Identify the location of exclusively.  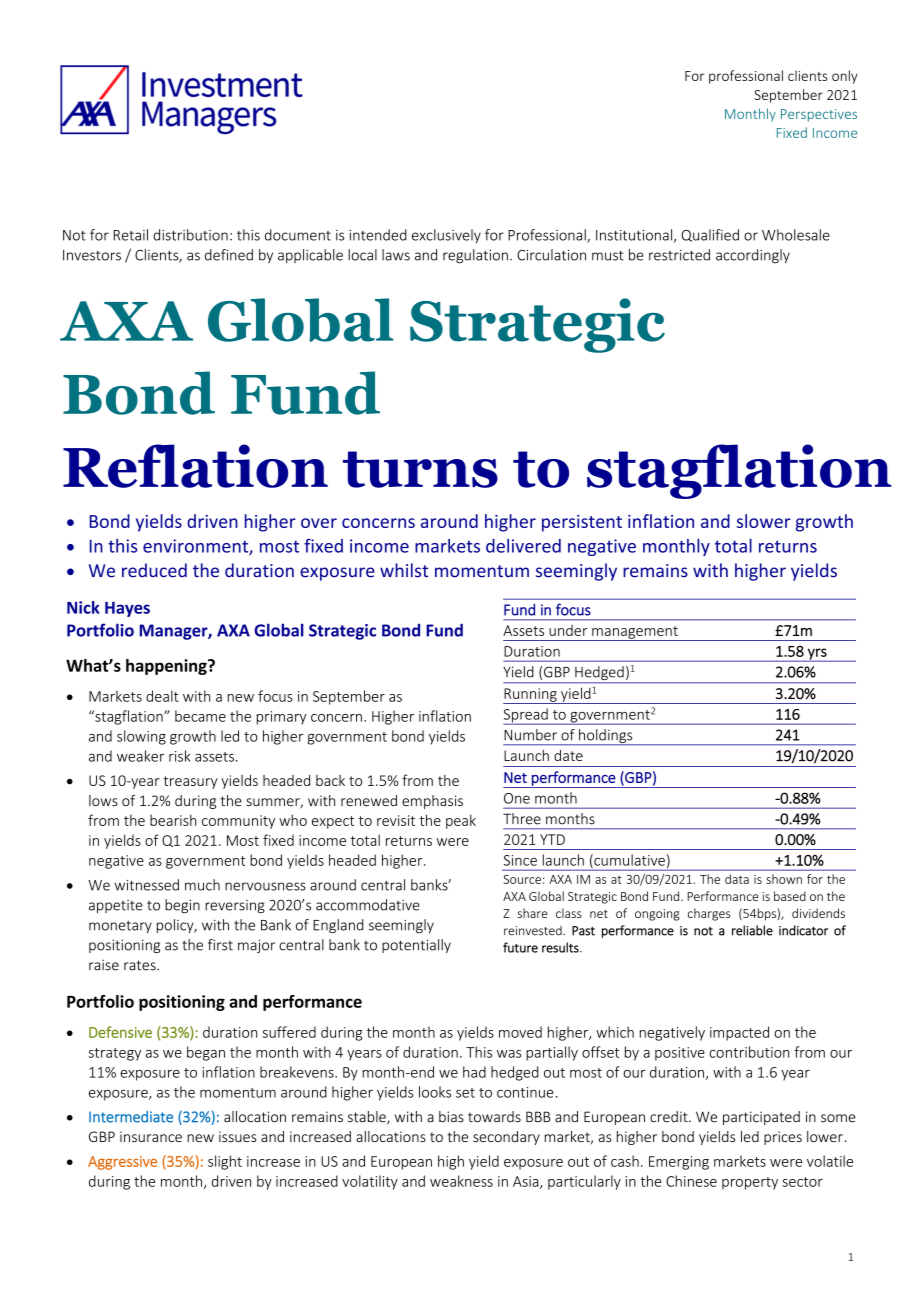
(446, 236).
